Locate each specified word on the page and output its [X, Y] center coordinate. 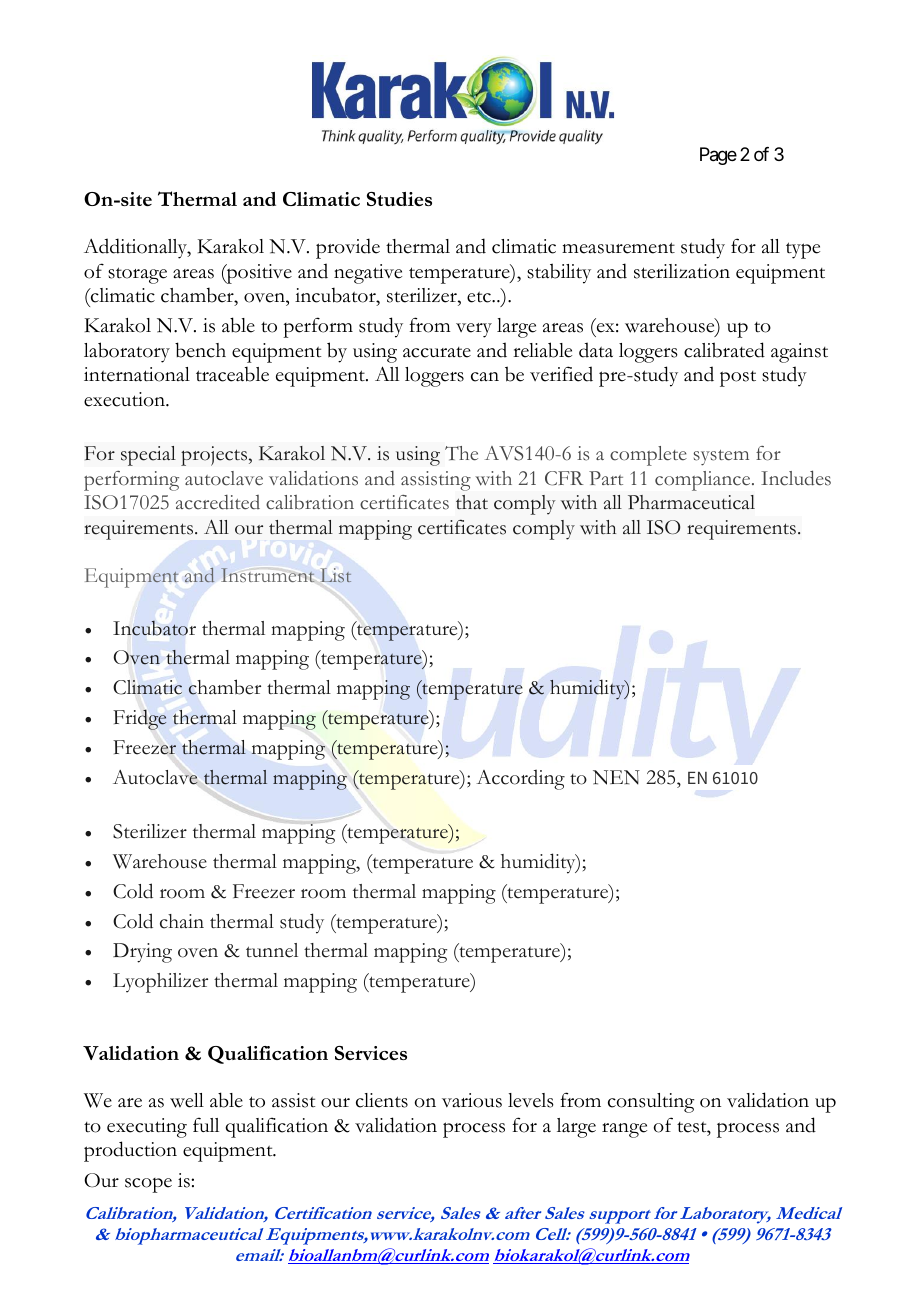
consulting [651, 1103]
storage [137, 275]
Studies [399, 199]
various [472, 1100]
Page [718, 156]
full [206, 1124]
